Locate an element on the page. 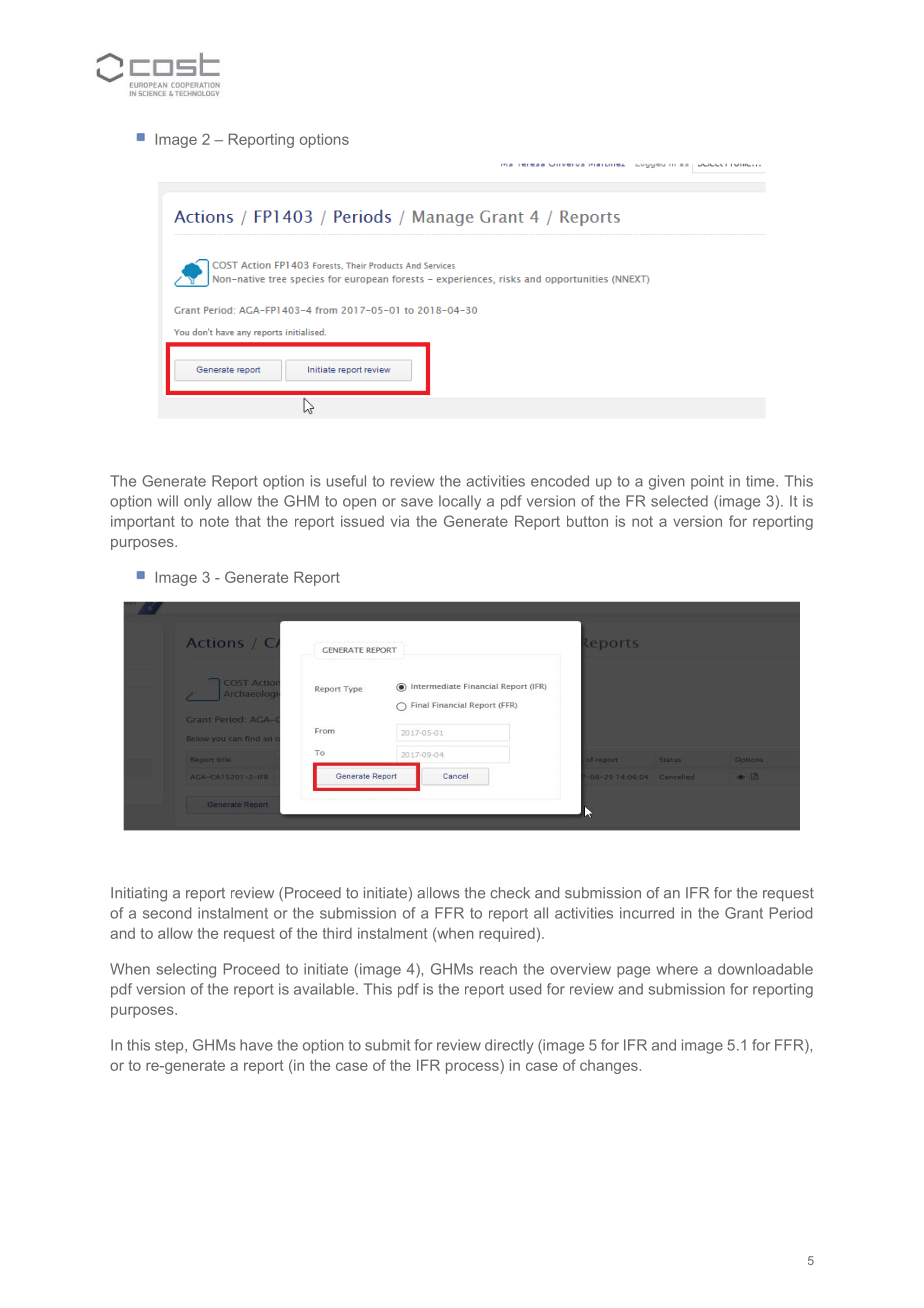 This page has width=924, height=1308. check is located at coordinates (510, 893).
